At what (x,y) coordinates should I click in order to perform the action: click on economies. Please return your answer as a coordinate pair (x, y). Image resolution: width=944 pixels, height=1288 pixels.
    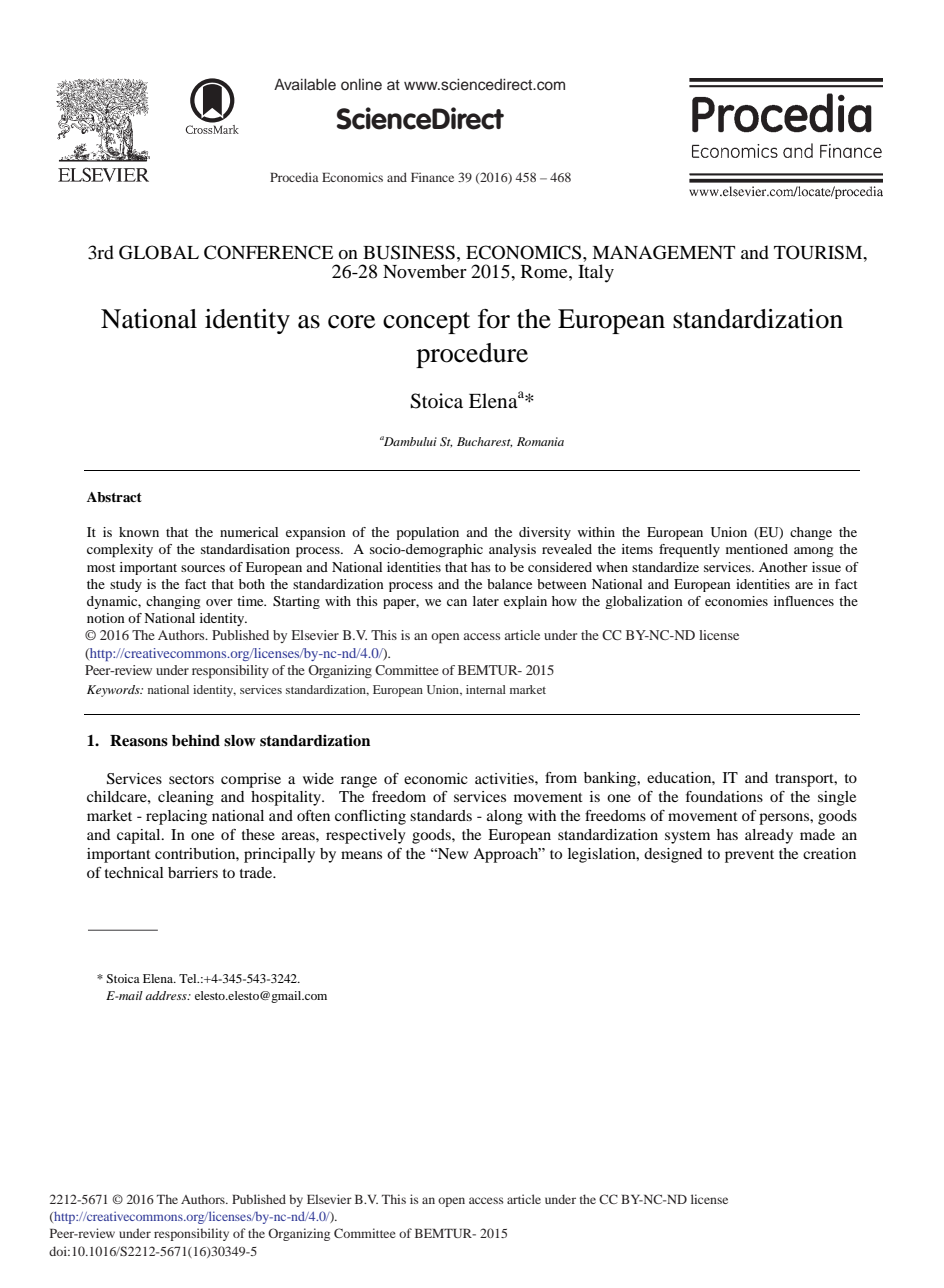
    Looking at the image, I should click on (736, 601).
